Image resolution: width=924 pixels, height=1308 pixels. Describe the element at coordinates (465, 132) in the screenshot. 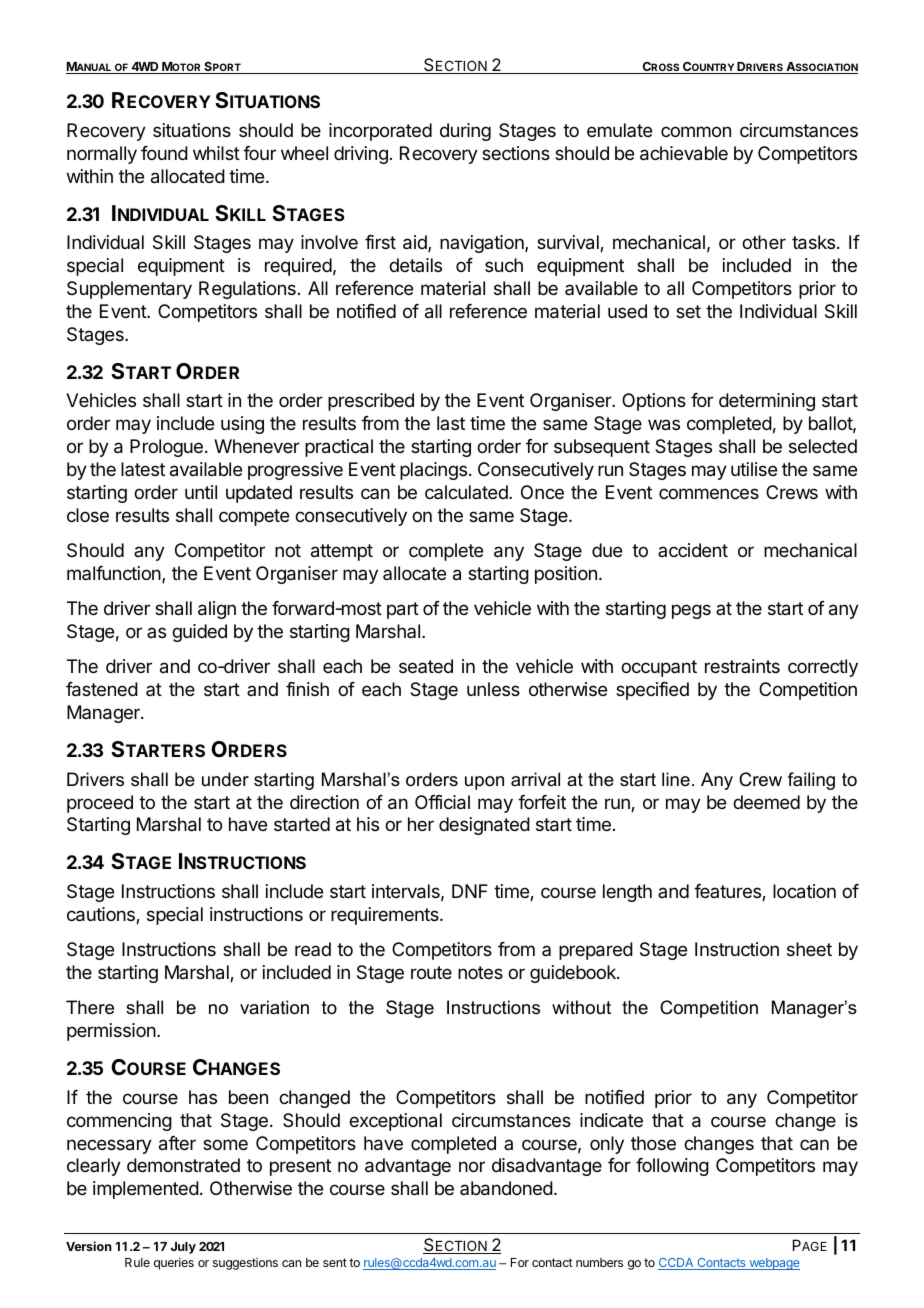

I see `during` at that location.
